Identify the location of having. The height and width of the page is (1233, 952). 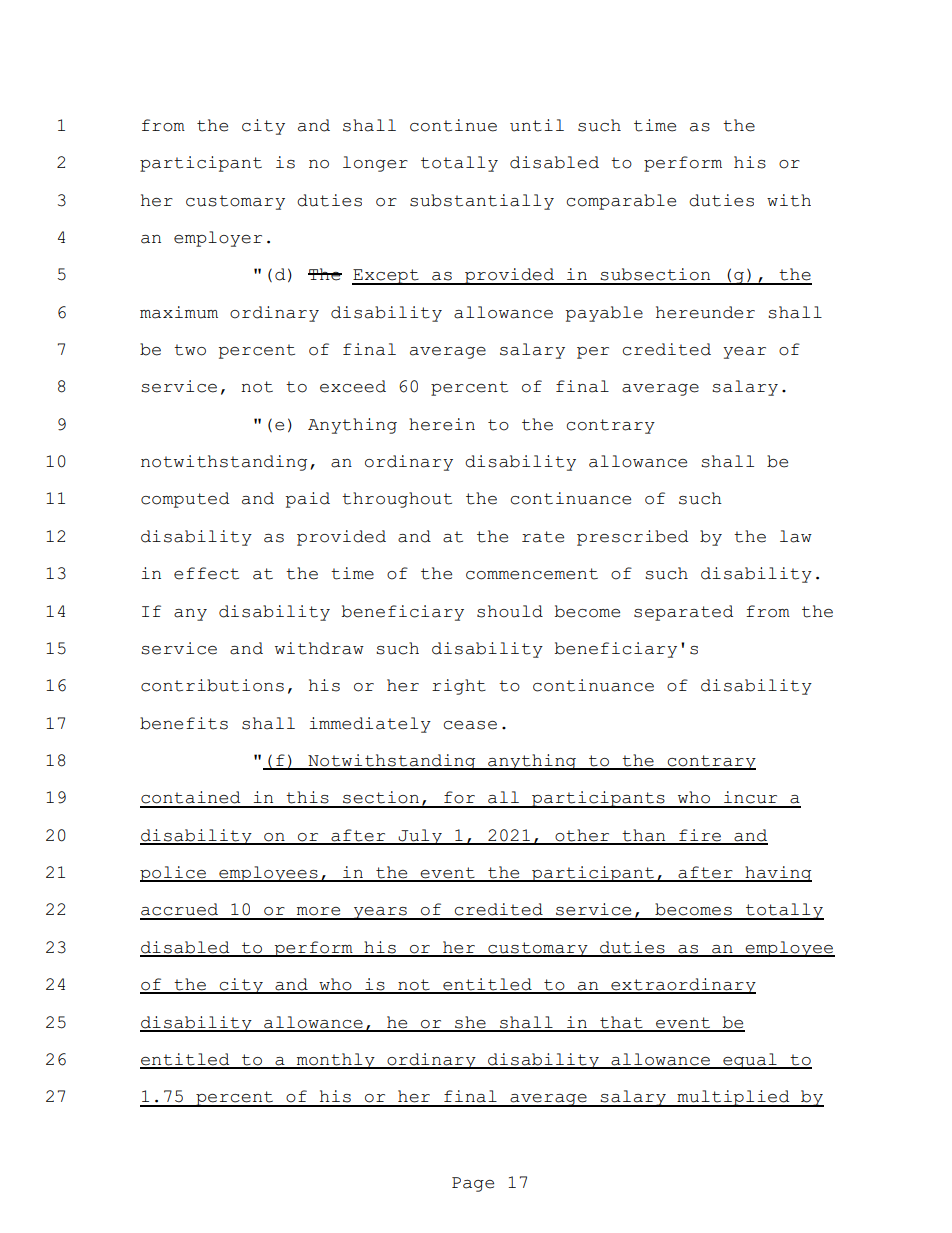
(777, 874).
